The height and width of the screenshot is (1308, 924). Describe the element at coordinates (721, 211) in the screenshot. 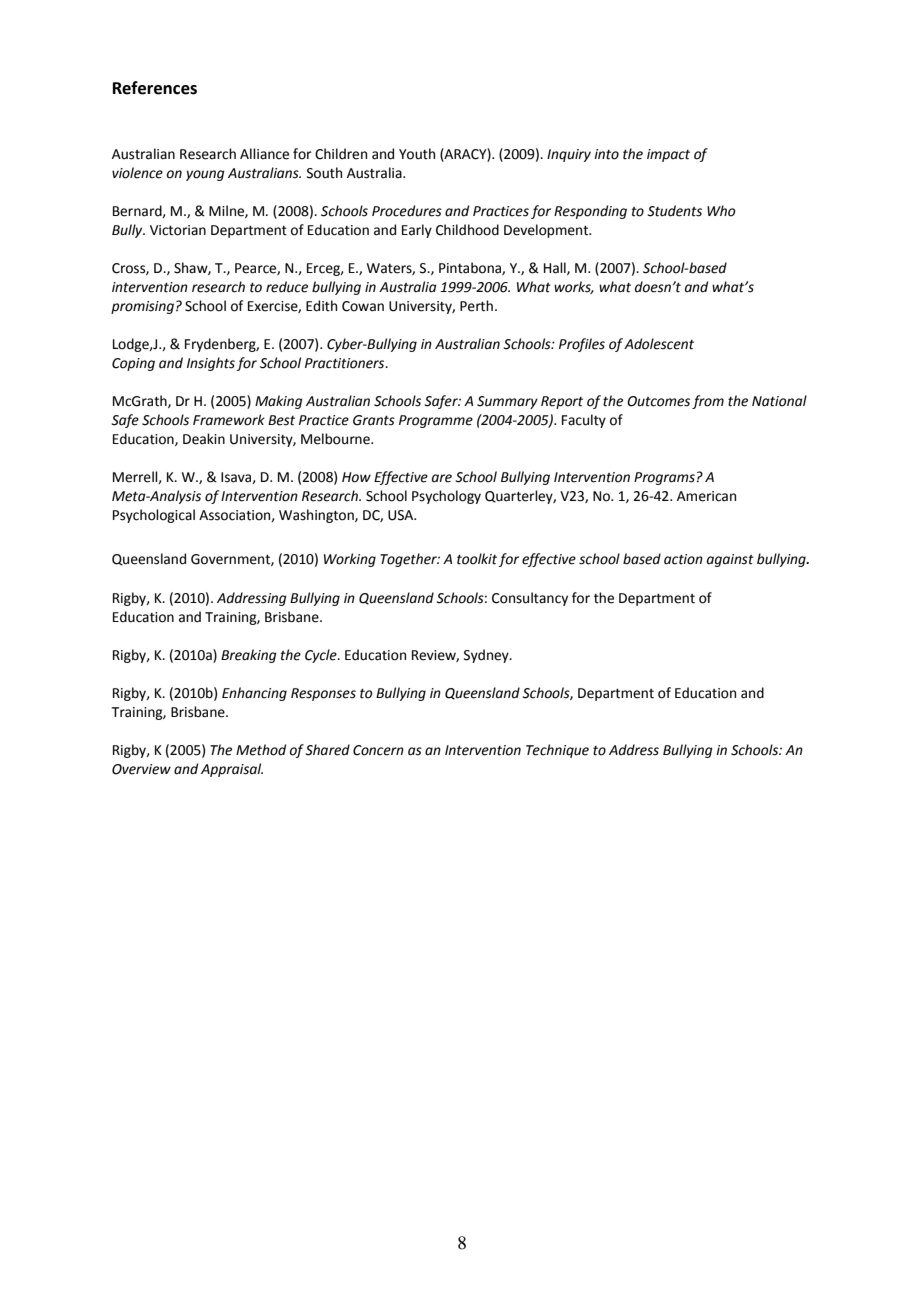

I see `Who` at that location.
